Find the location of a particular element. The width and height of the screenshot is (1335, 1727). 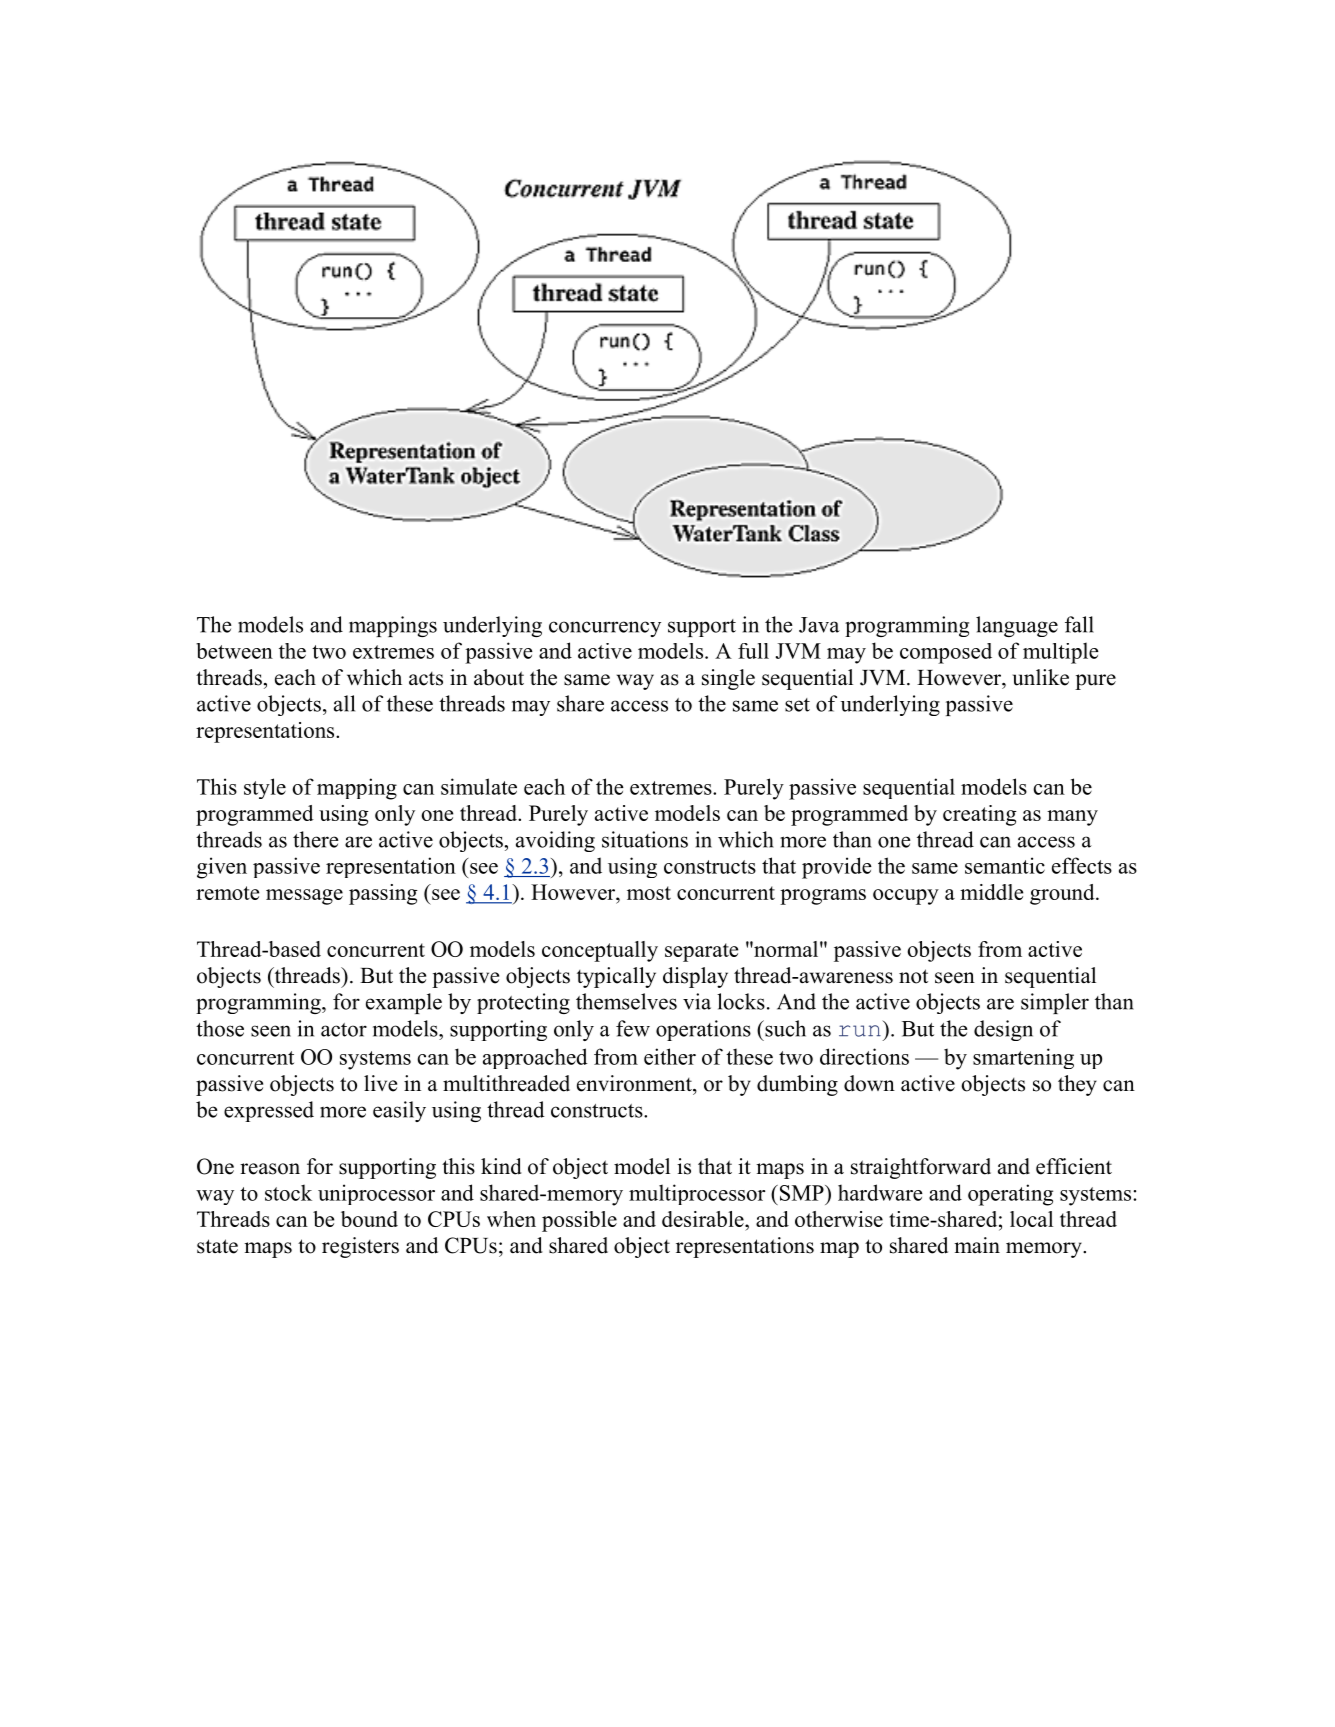

actor is located at coordinates (344, 1030).
